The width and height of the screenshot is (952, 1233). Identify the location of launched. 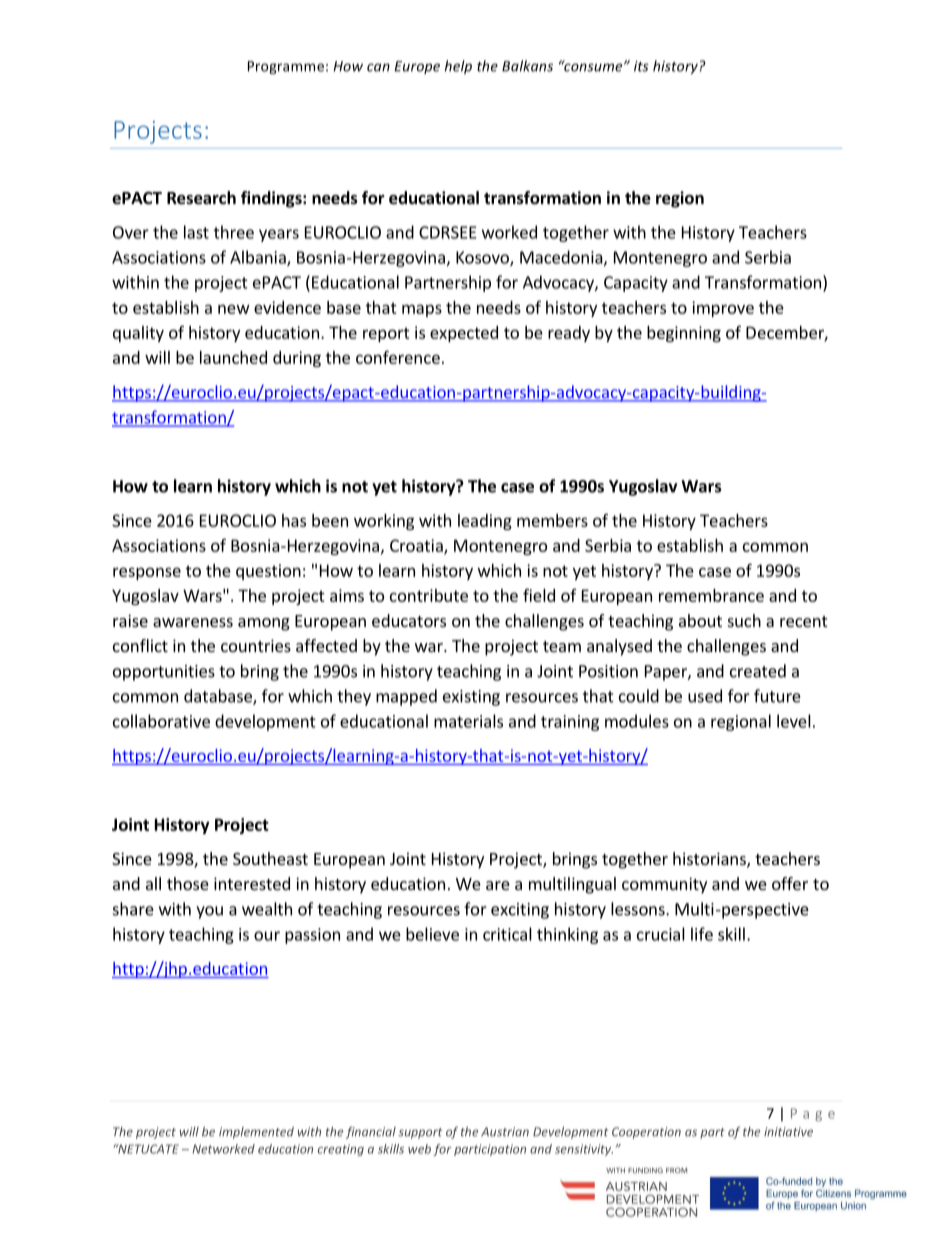
(233, 357).
